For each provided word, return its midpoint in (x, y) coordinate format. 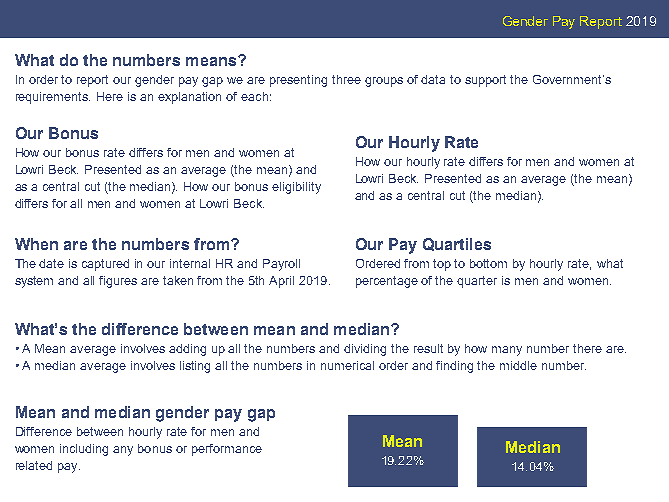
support (485, 81)
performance (227, 450)
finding (454, 367)
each (254, 96)
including (84, 450)
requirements (53, 98)
